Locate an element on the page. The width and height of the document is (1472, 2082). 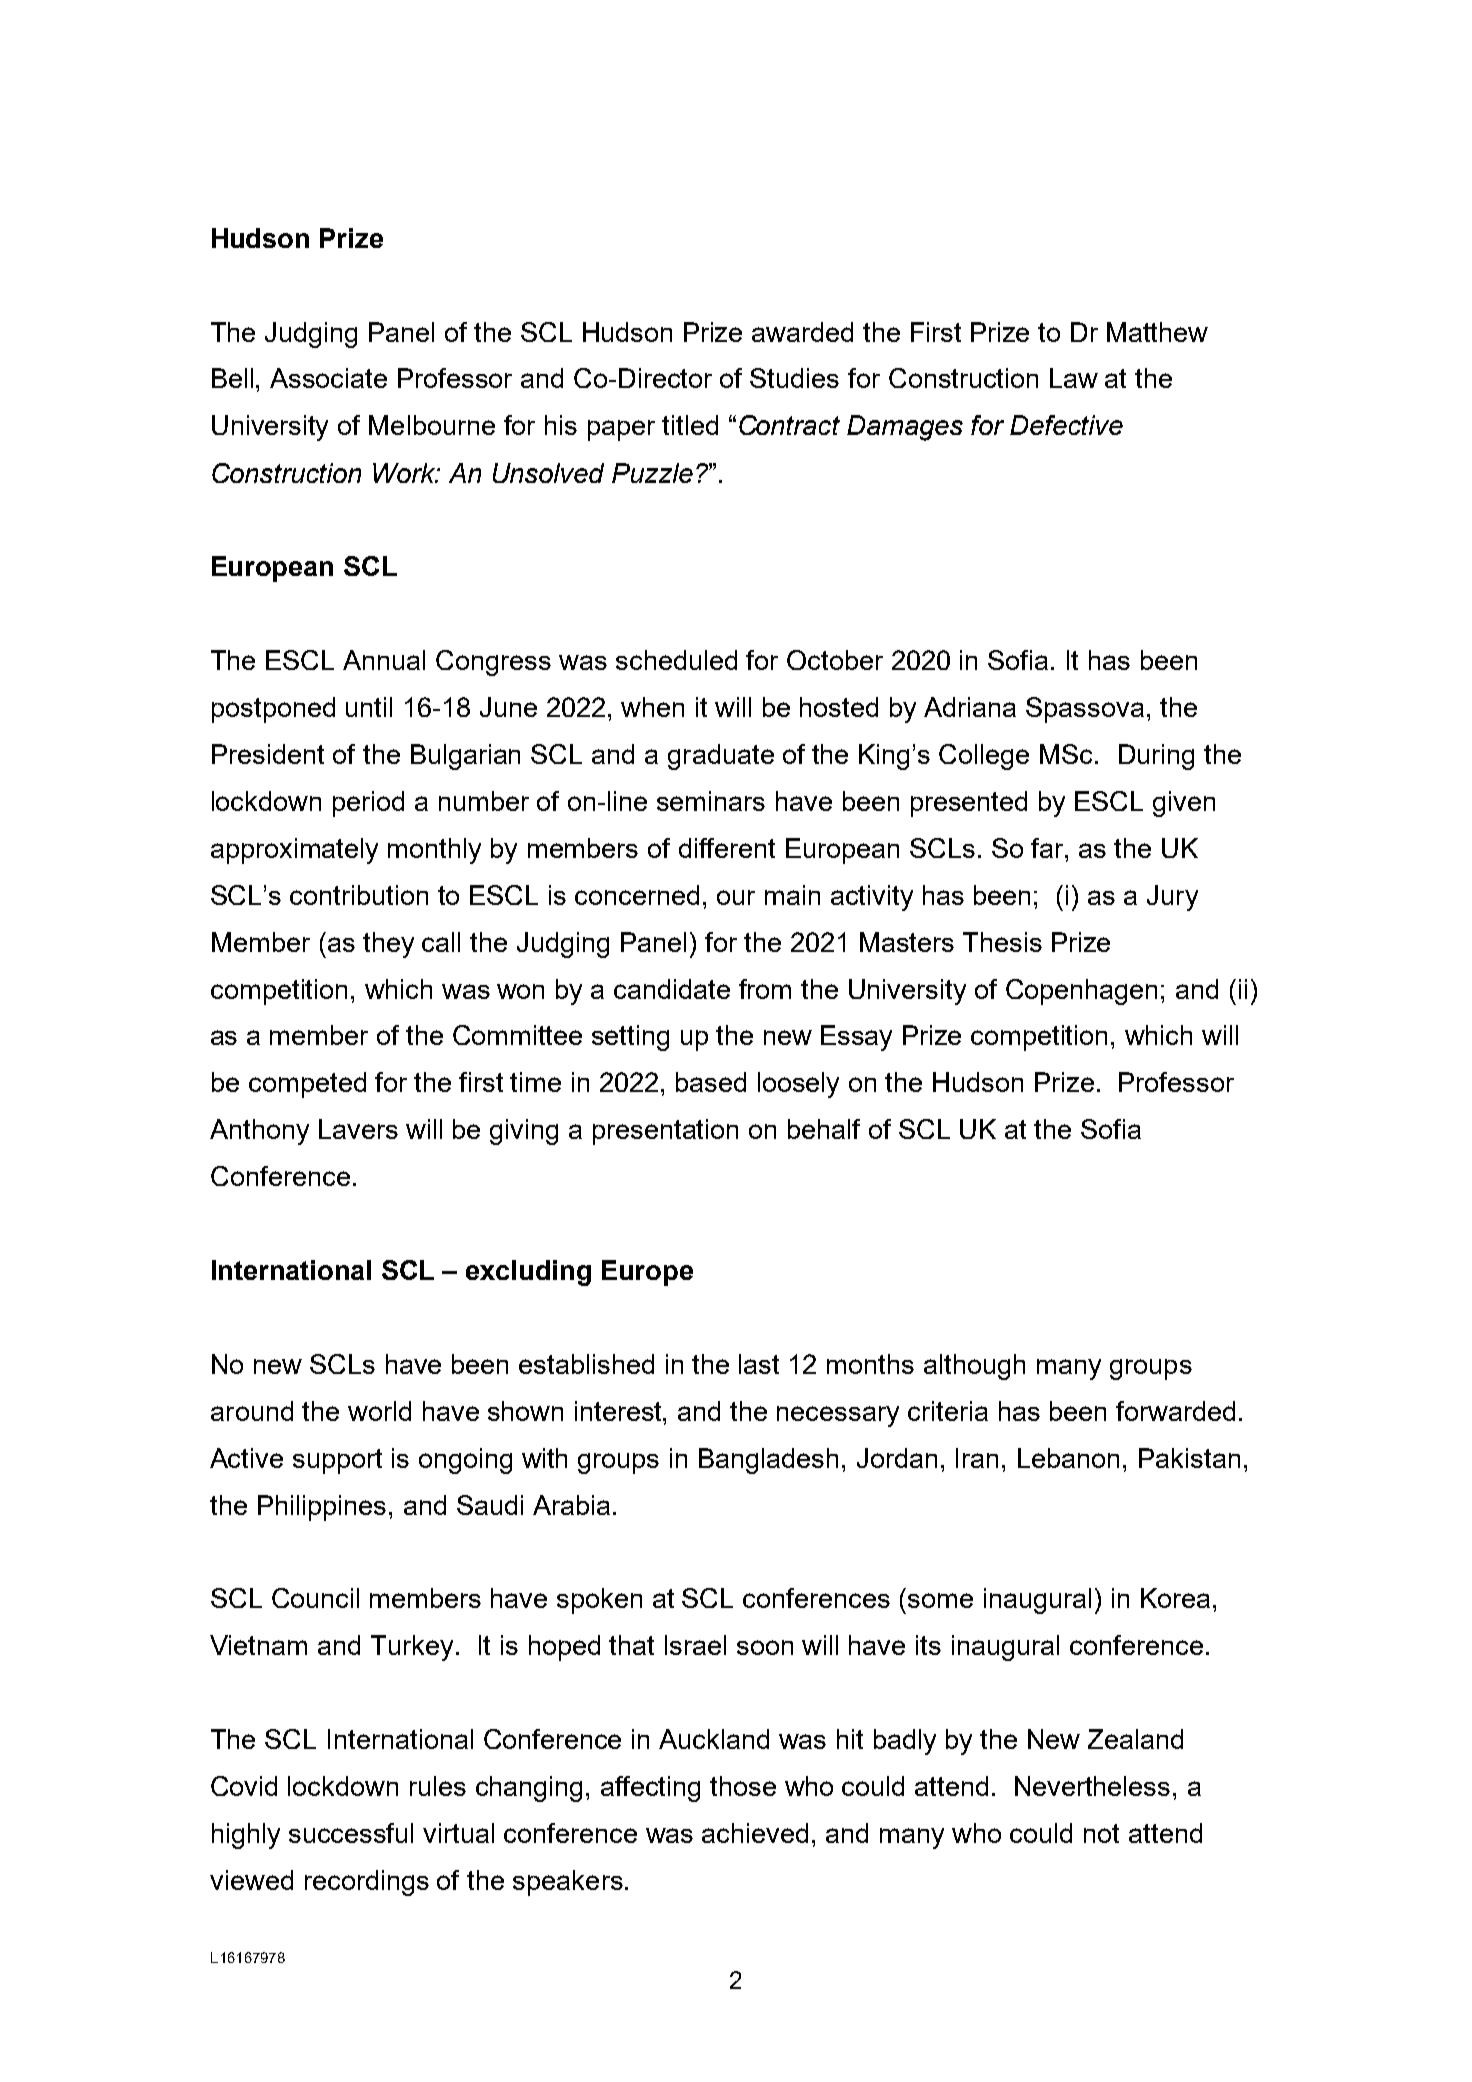
contribution is located at coordinates (359, 895).
